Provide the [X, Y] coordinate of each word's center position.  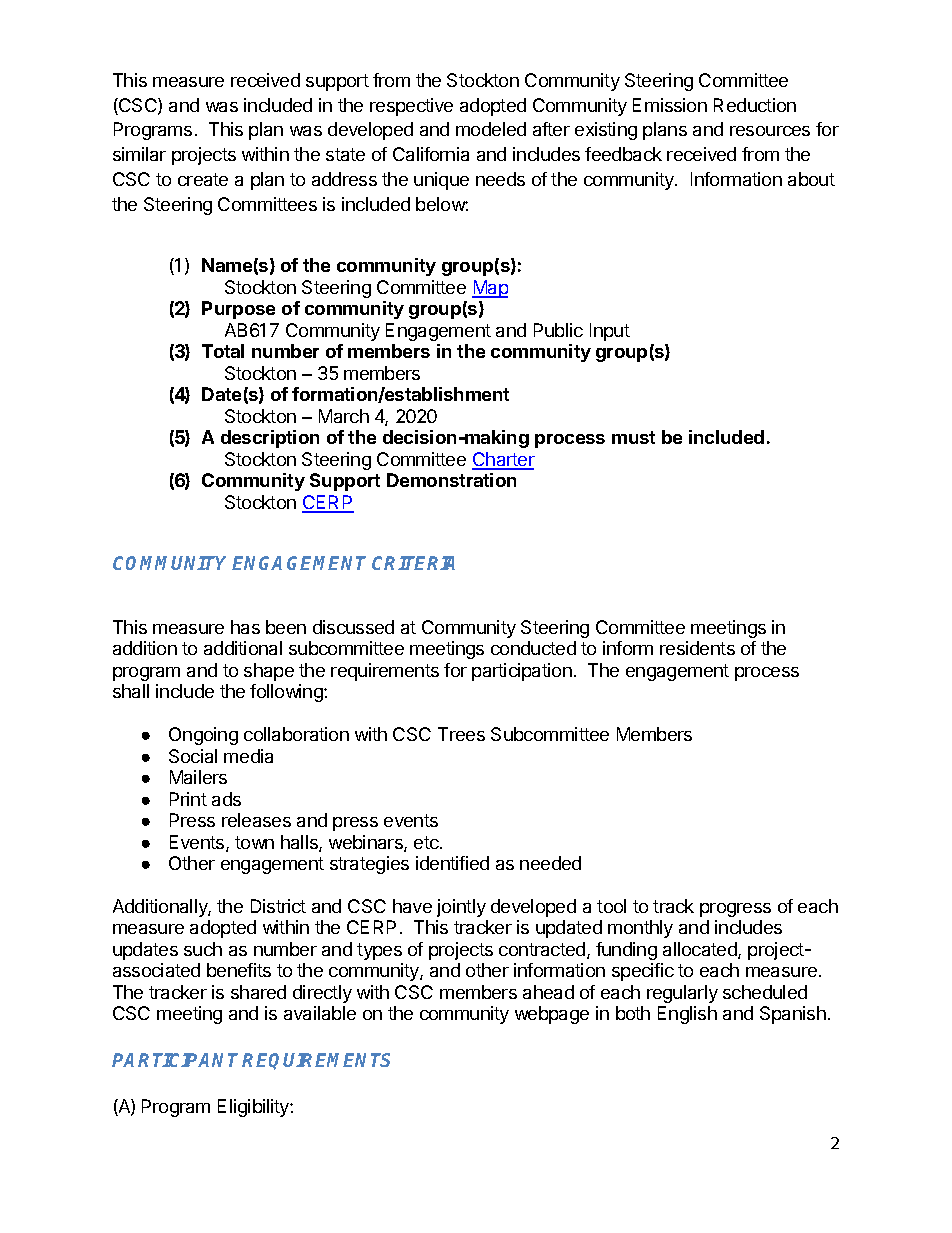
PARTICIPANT [177, 1060]
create [203, 179]
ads [226, 799]
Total [223, 351]
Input [610, 332]
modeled [491, 129]
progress [735, 910]
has [245, 627]
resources [770, 131]
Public [558, 330]
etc [427, 842]
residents [697, 648]
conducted [533, 648]
